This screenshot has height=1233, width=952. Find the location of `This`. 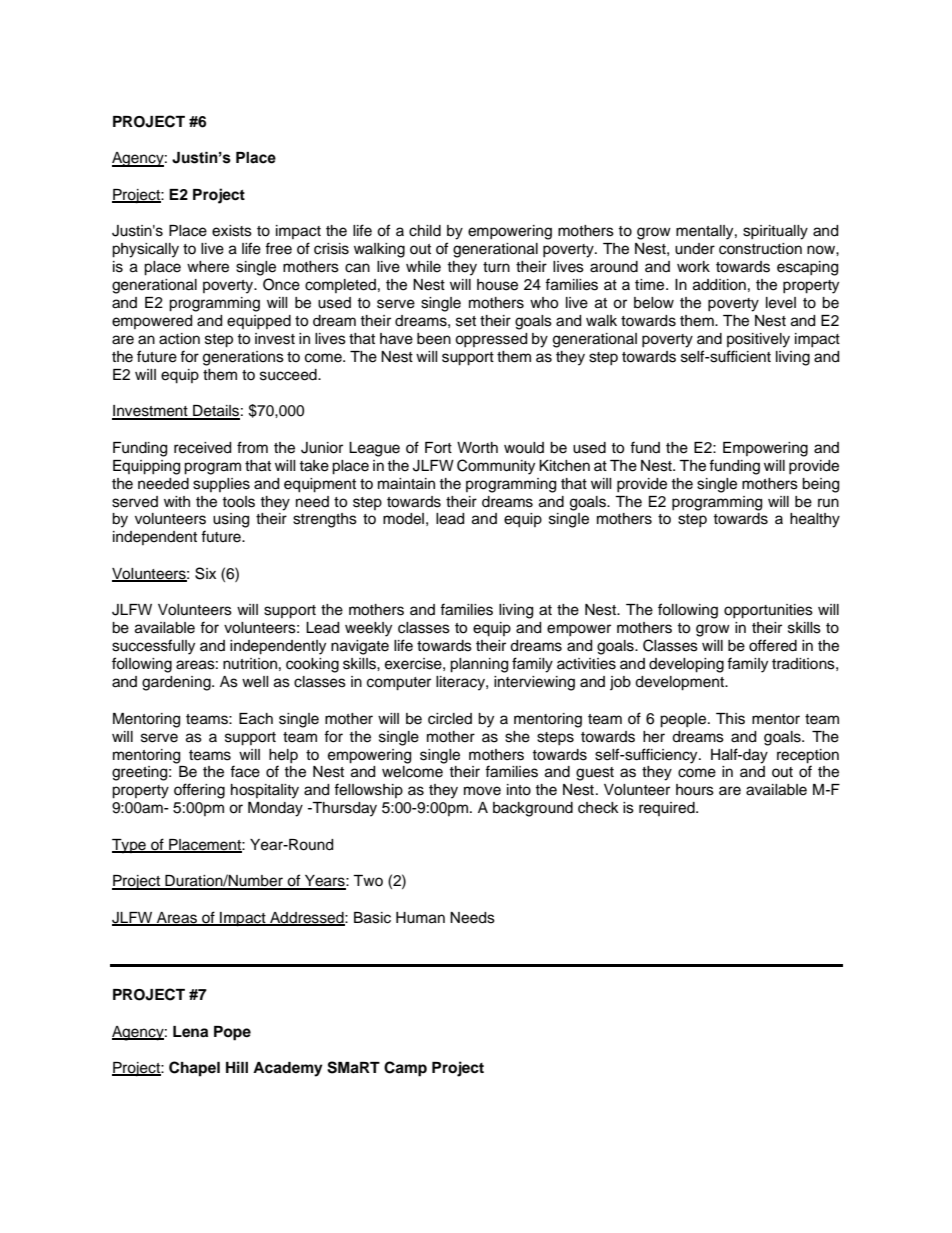

This is located at coordinates (730, 719).
